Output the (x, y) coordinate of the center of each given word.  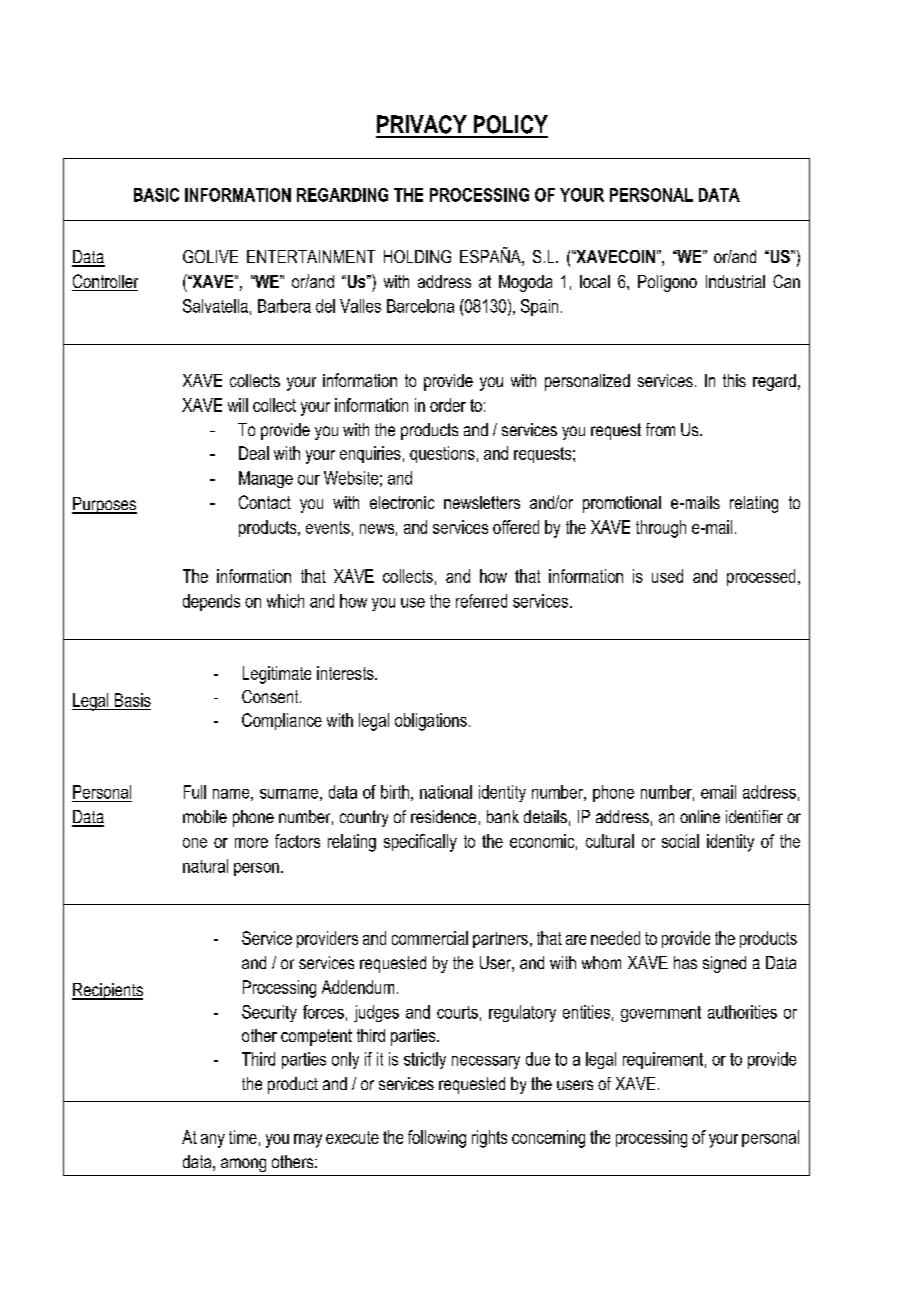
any (213, 1141)
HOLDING (417, 256)
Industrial (735, 281)
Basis (133, 700)
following (437, 1139)
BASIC (156, 195)
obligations (431, 722)
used (667, 576)
